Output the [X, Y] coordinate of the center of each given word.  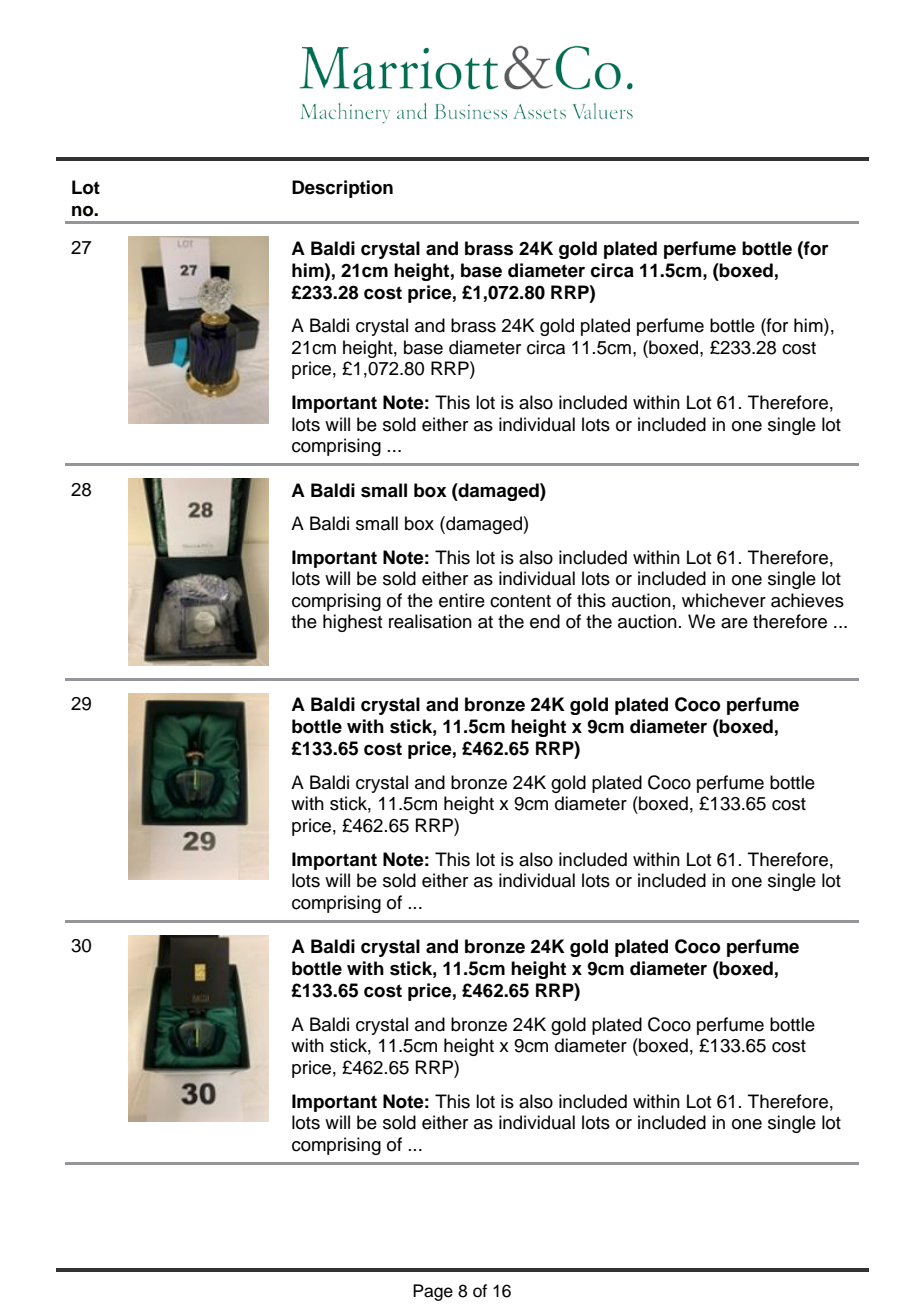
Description [342, 189]
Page [433, 1292]
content [520, 601]
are [734, 623]
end [545, 621]
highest [352, 623]
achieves [807, 600]
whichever [724, 600]
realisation [430, 621]
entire [462, 600]
